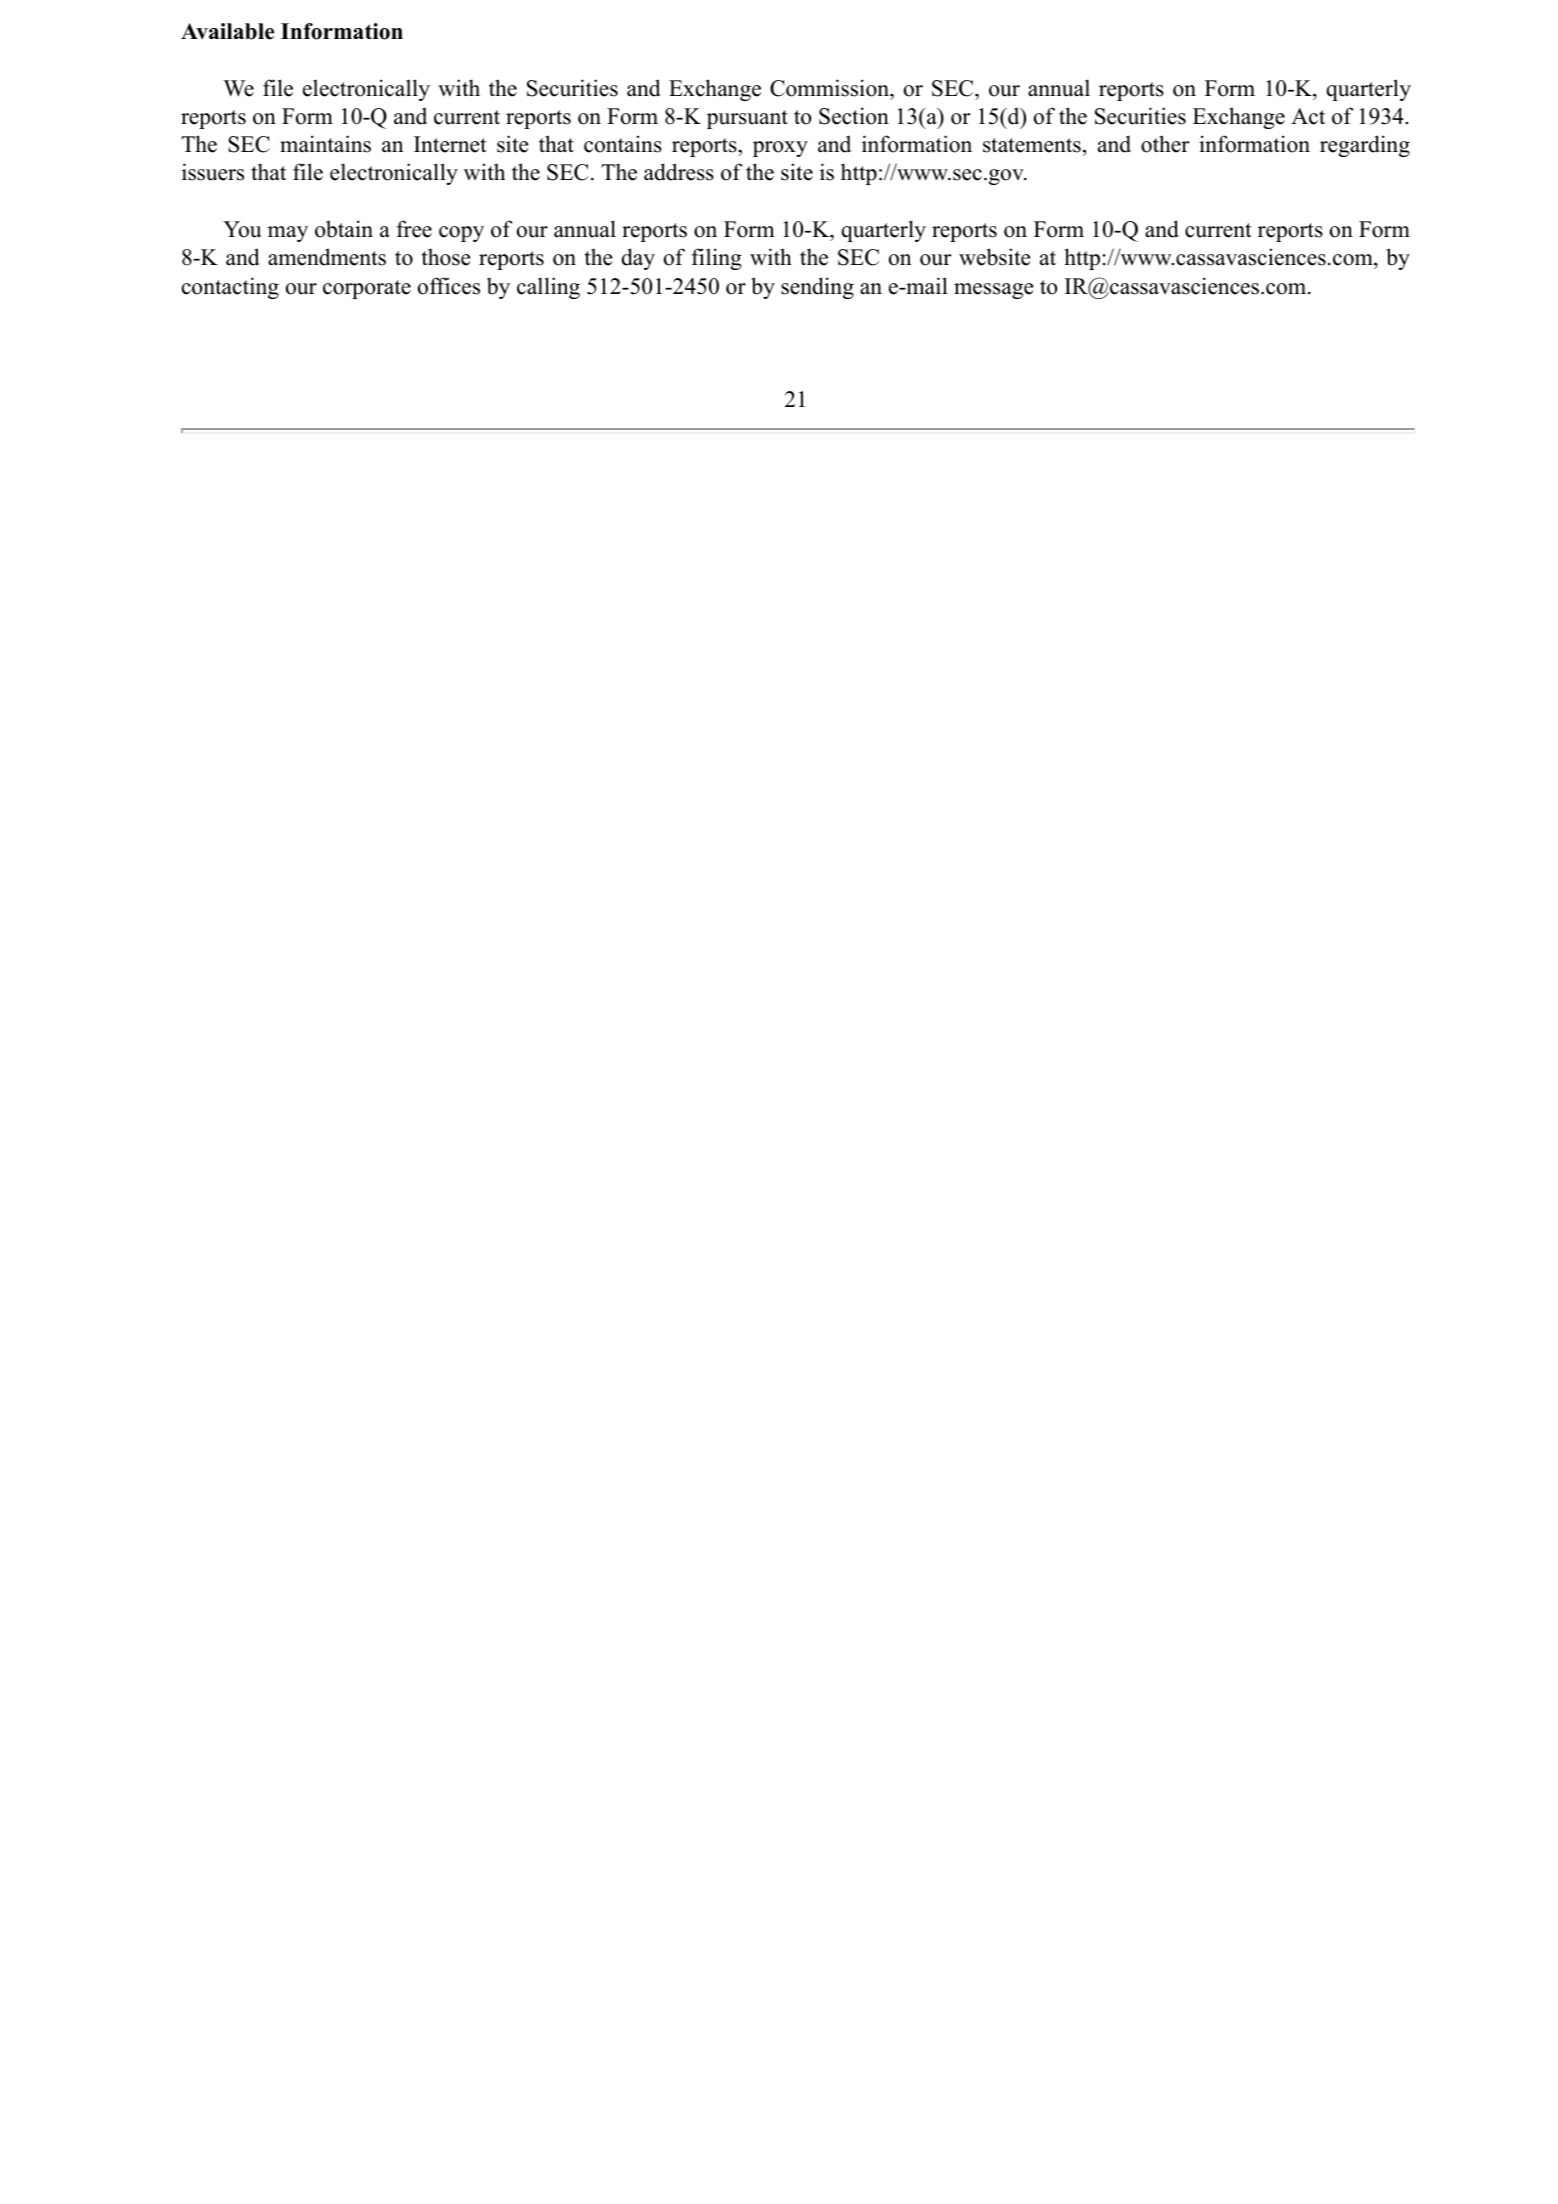 The width and height of the screenshot is (1558, 2204). What do you see at coordinates (227, 31) in the screenshot?
I see `Available` at bounding box center [227, 31].
